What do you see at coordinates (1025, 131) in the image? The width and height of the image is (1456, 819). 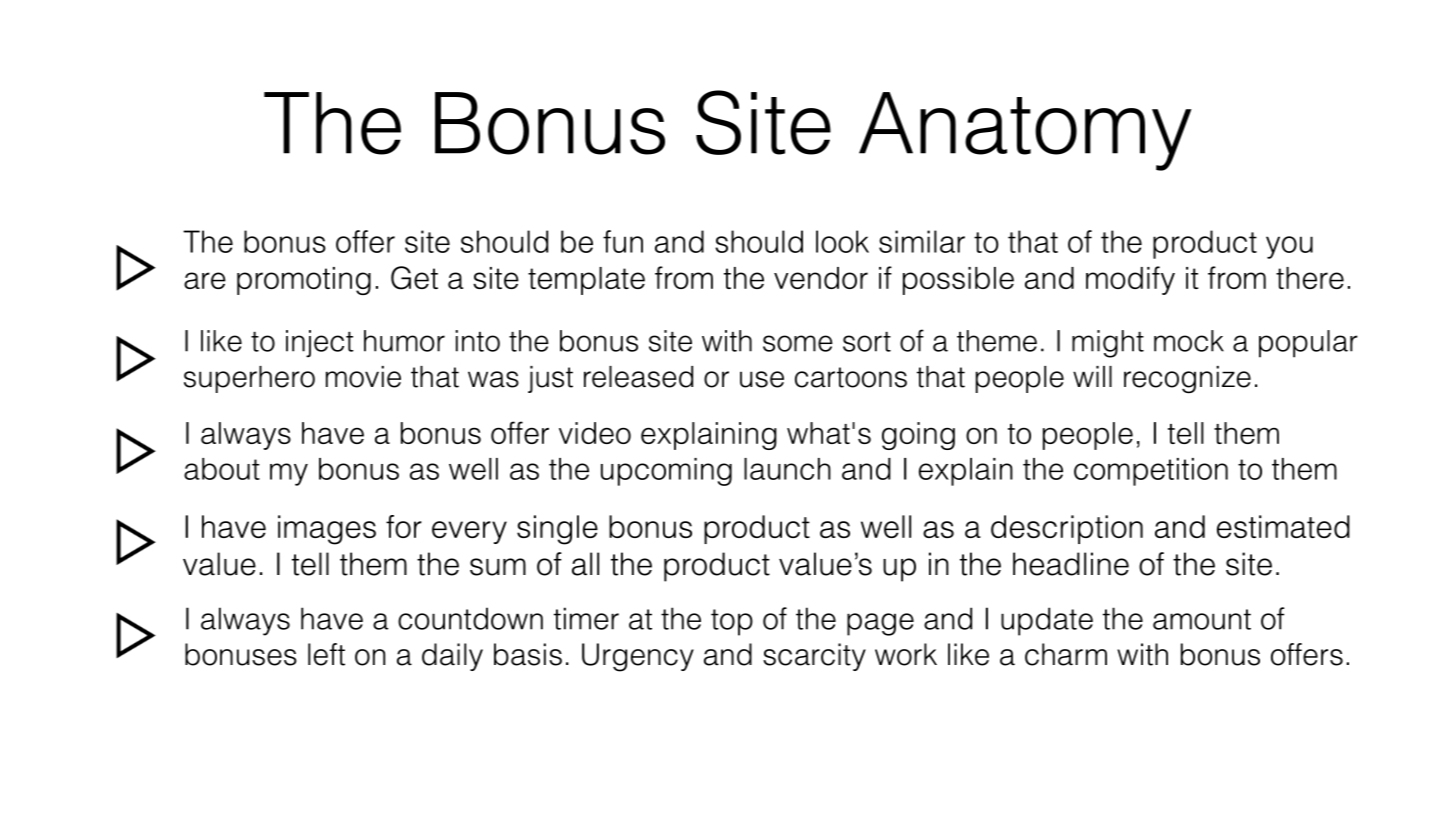 I see `Anatomy` at bounding box center [1025, 131].
